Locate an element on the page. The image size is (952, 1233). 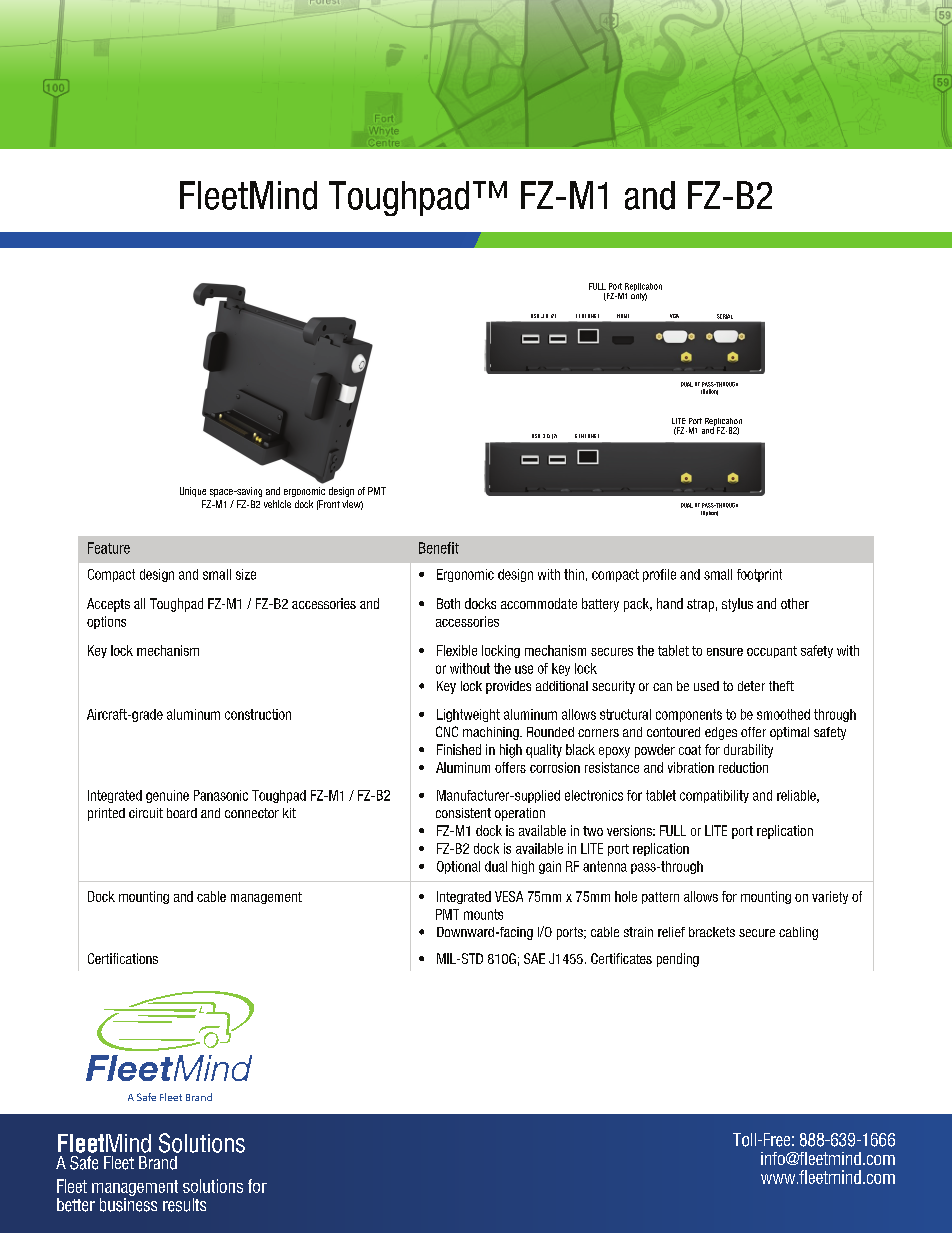
business is located at coordinates (128, 1203).
